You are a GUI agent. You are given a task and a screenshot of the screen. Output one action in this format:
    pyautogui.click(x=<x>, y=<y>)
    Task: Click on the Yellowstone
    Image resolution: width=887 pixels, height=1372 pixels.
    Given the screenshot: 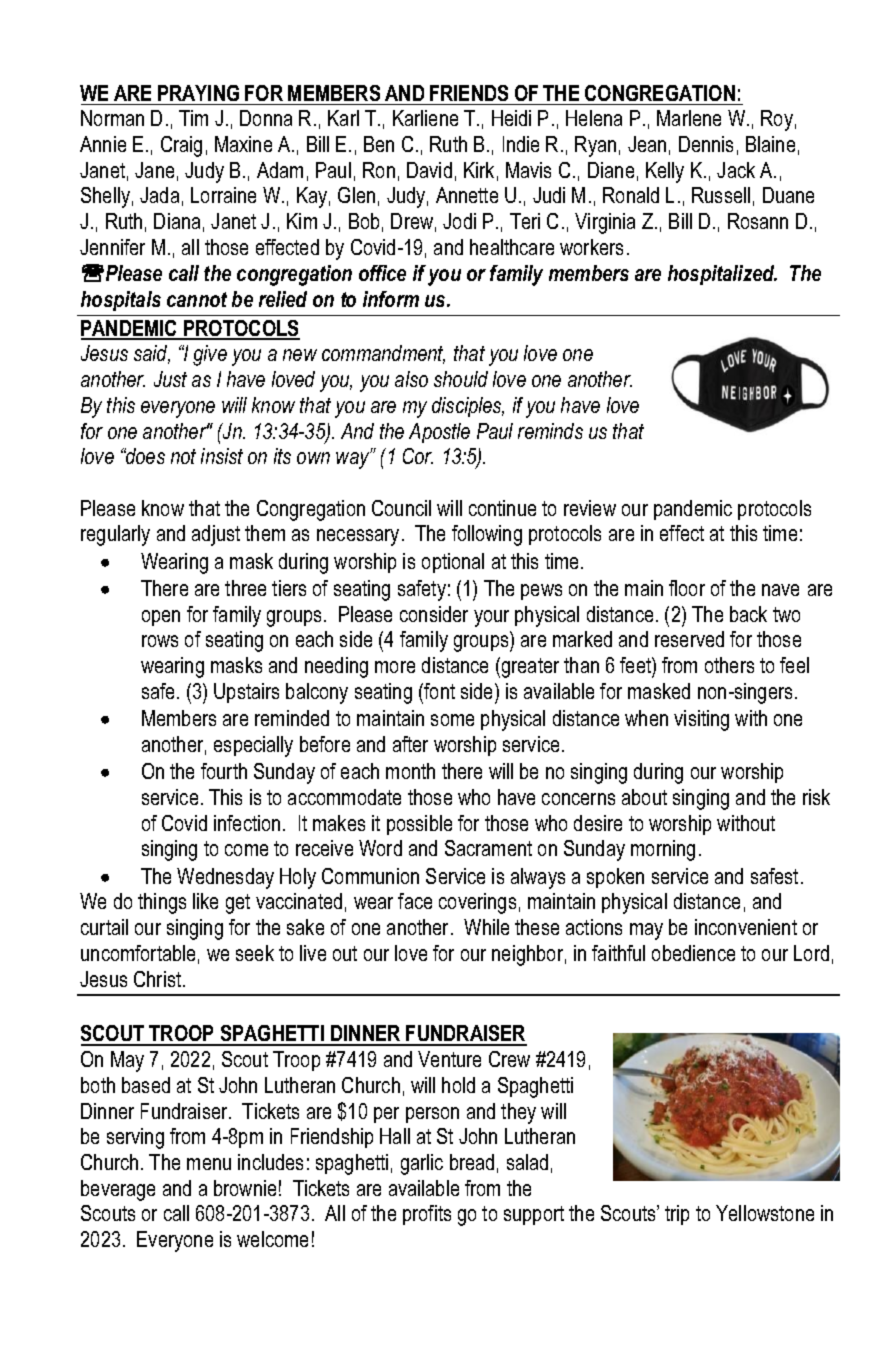 What is the action you would take?
    pyautogui.click(x=765, y=1213)
